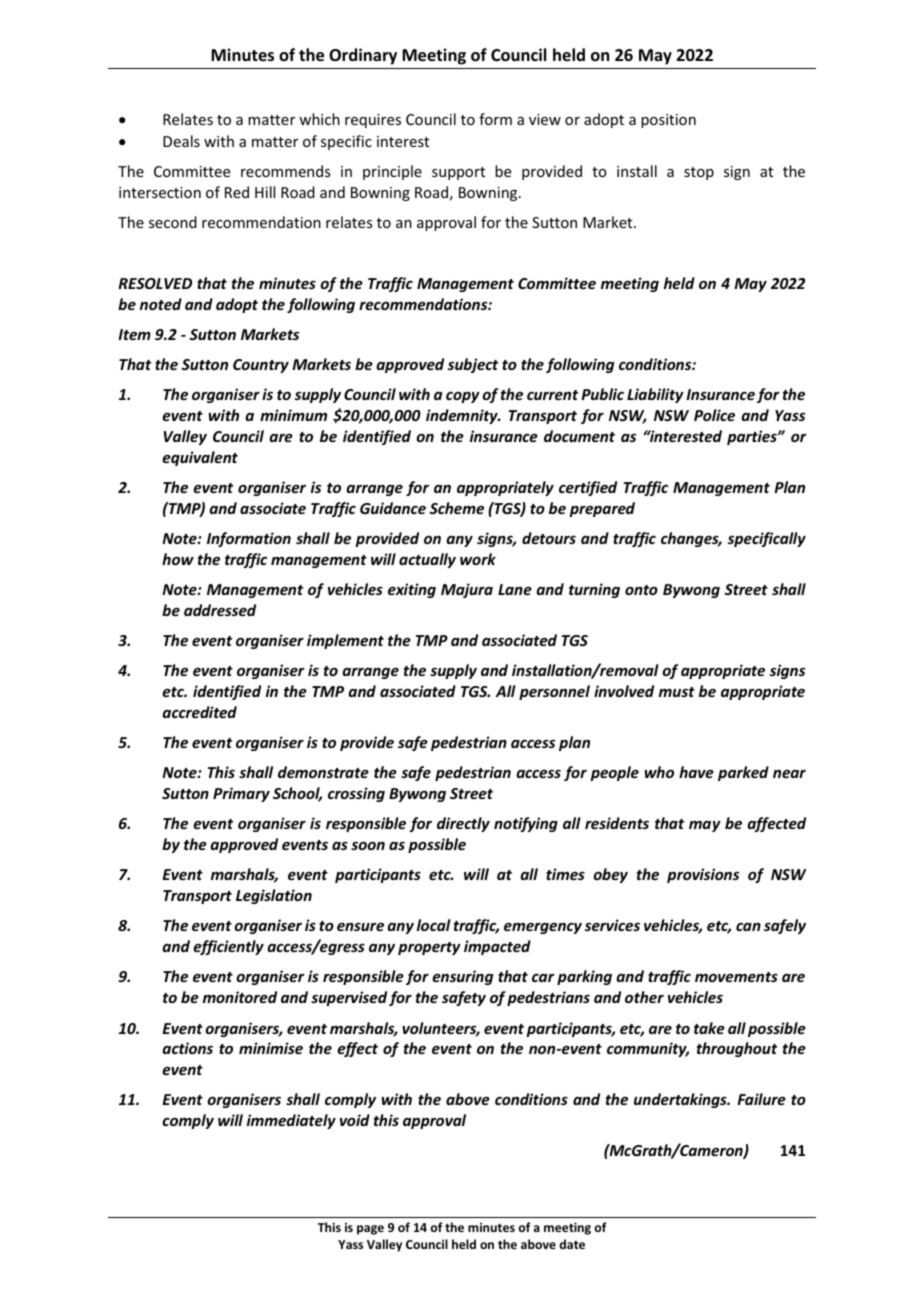 The height and width of the screenshot is (1308, 924). I want to click on position, so click(668, 121).
